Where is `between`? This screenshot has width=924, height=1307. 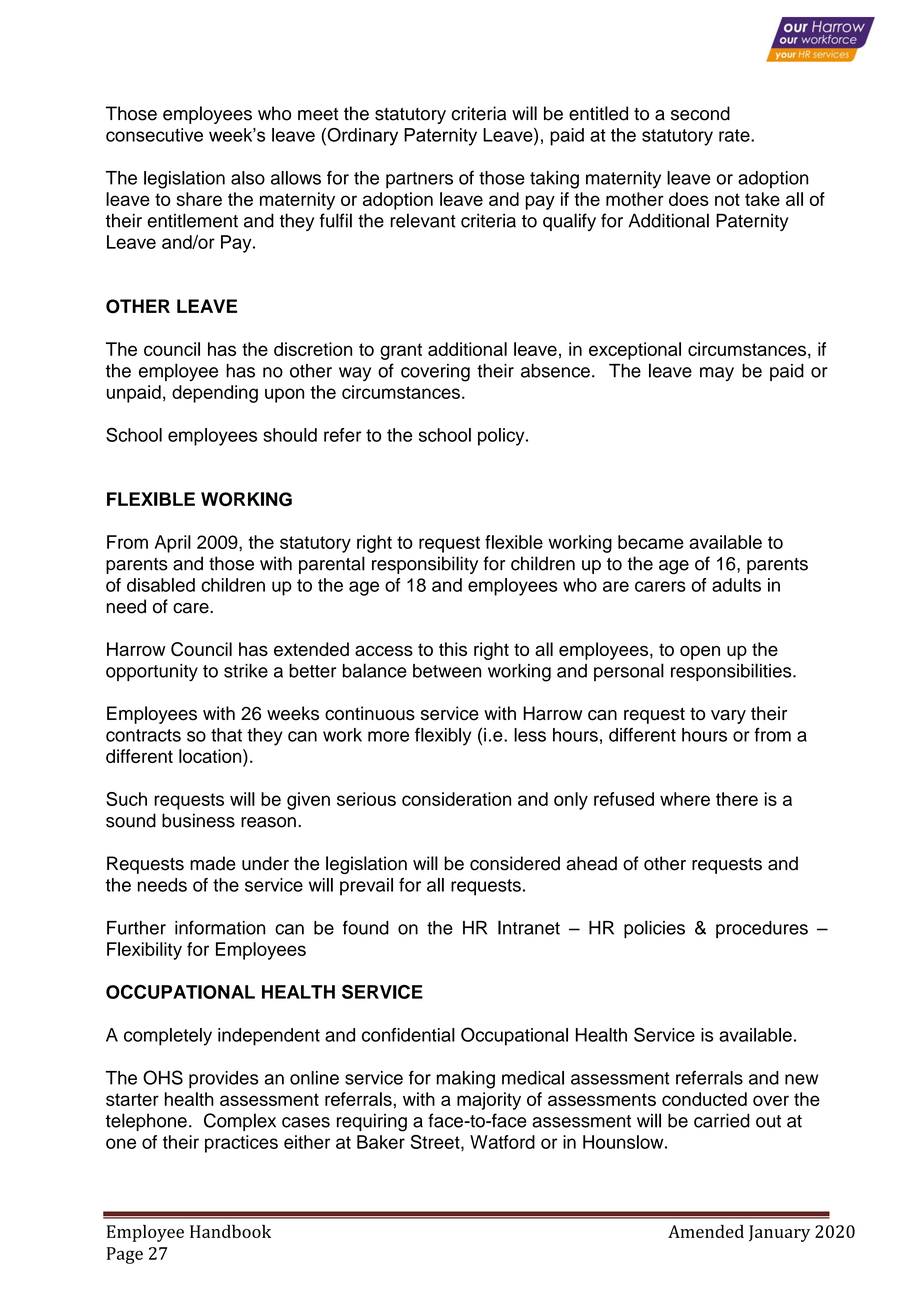 between is located at coordinates (447, 671).
